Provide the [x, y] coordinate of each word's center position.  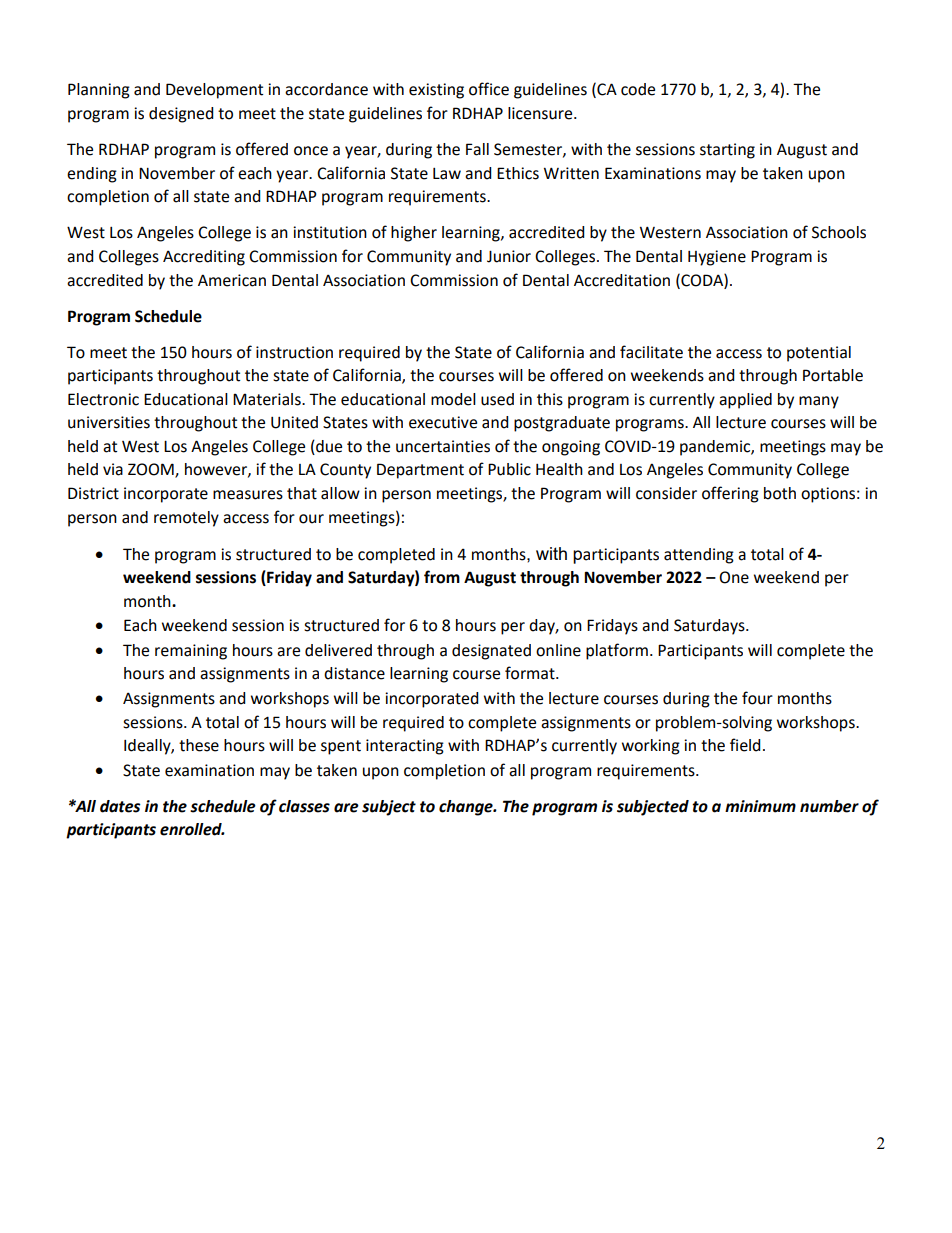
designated [491, 652]
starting [727, 151]
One [734, 577]
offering [730, 494]
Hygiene [717, 258]
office [489, 89]
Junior [509, 256]
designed [181, 115]
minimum [760, 806]
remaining [191, 652]
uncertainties [443, 446]
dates [120, 806]
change [467, 808]
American [232, 280]
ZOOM [152, 470]
